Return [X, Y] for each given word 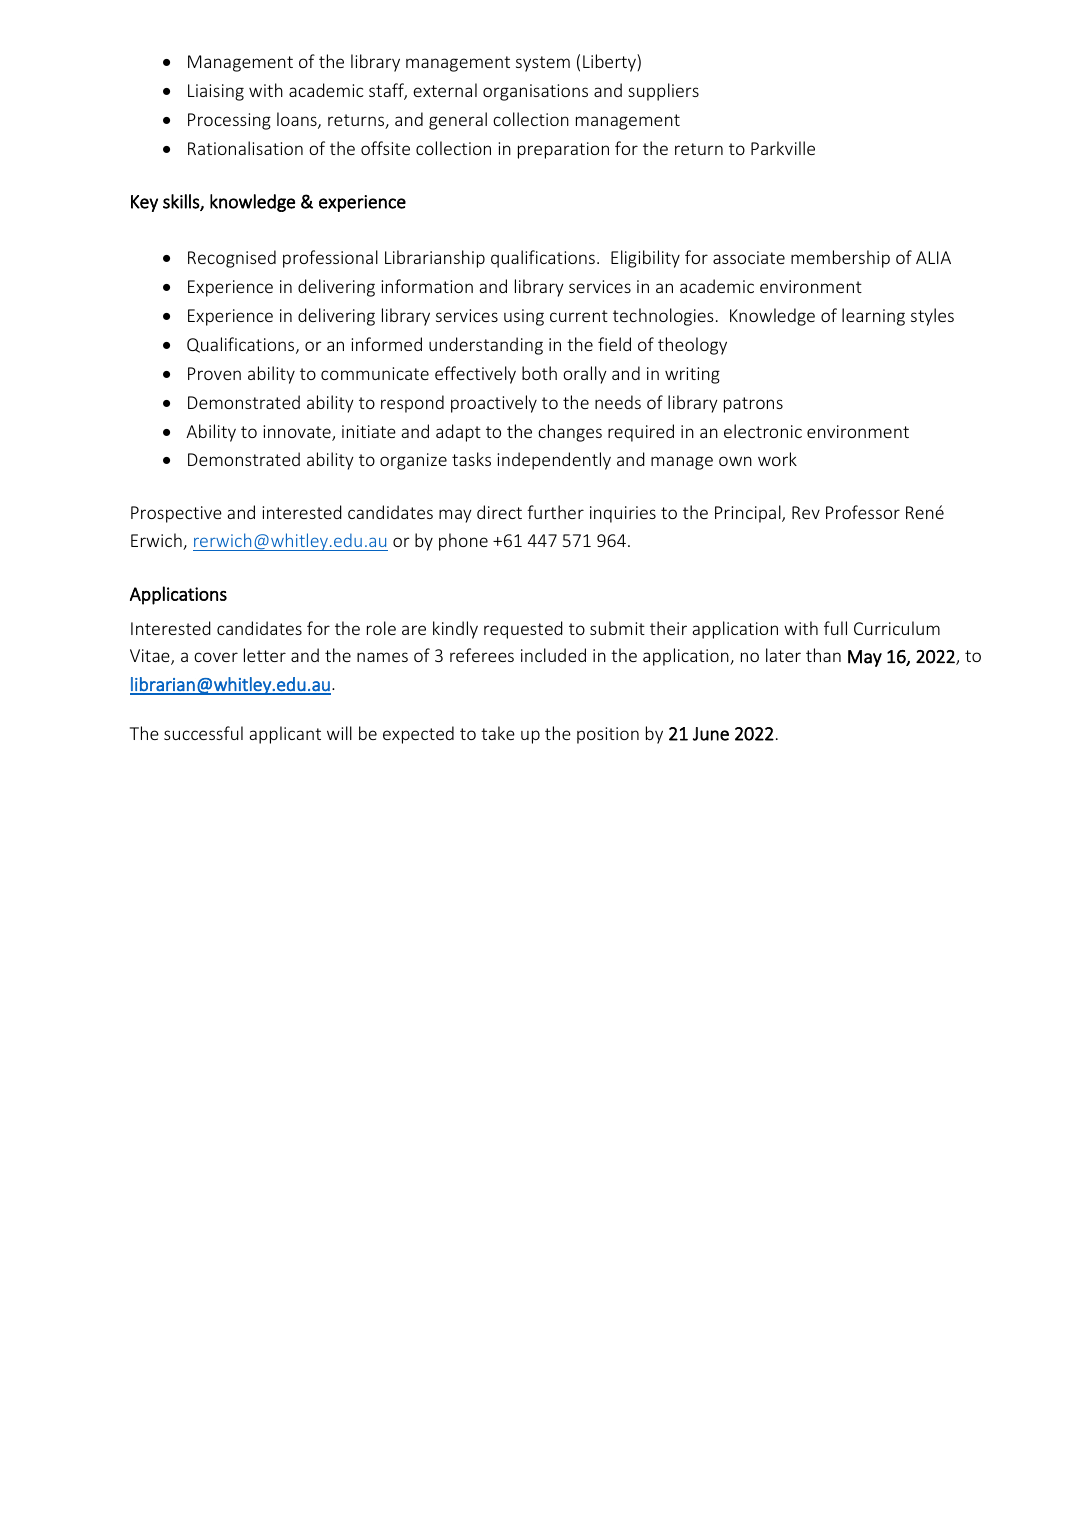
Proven [214, 373]
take [498, 733]
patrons [753, 405]
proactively [494, 404]
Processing [229, 121]
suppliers [663, 92]
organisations [535, 92]
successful [203, 733]
